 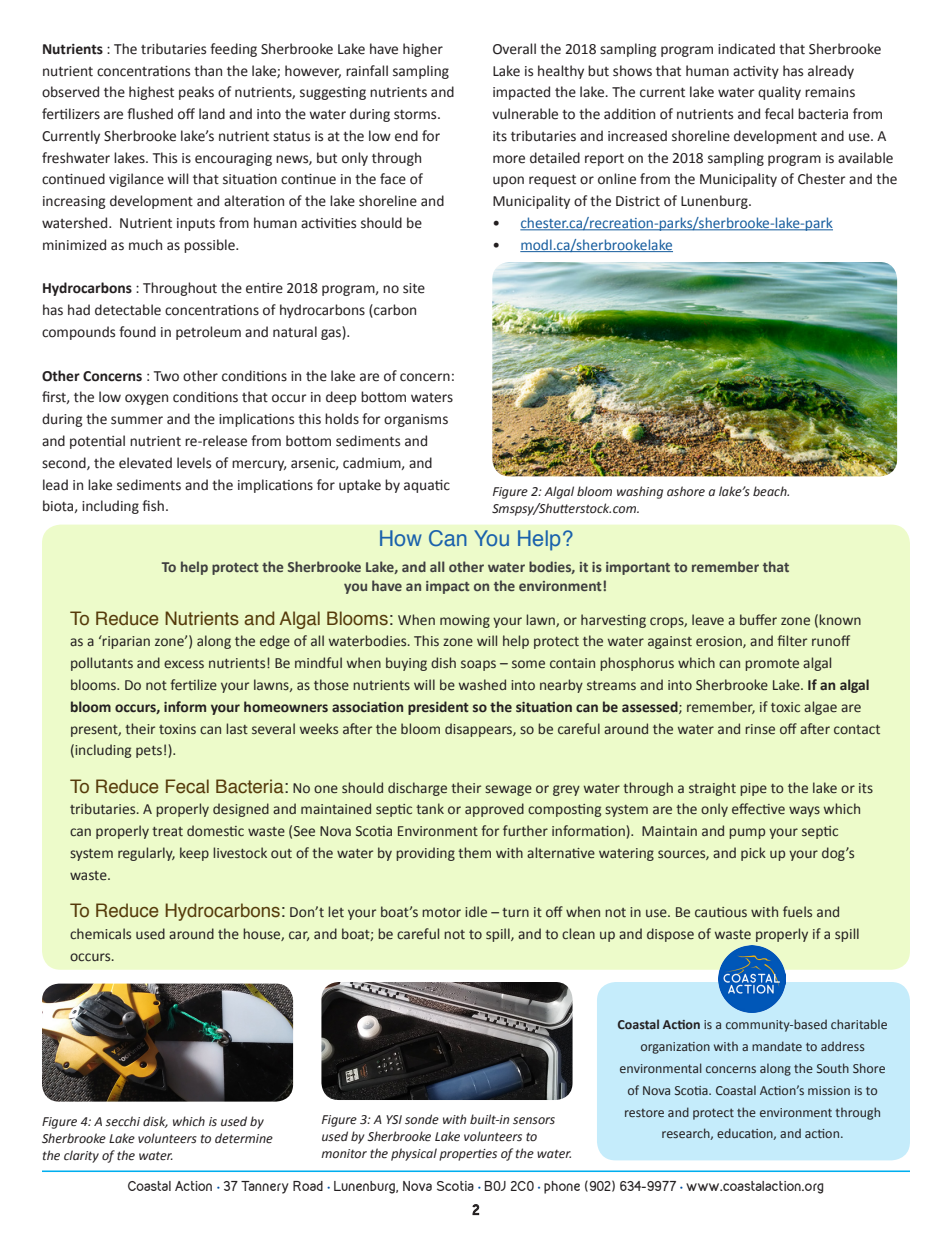 What do you see at coordinates (468, 1155) in the image?
I see `properties` at bounding box center [468, 1155].
